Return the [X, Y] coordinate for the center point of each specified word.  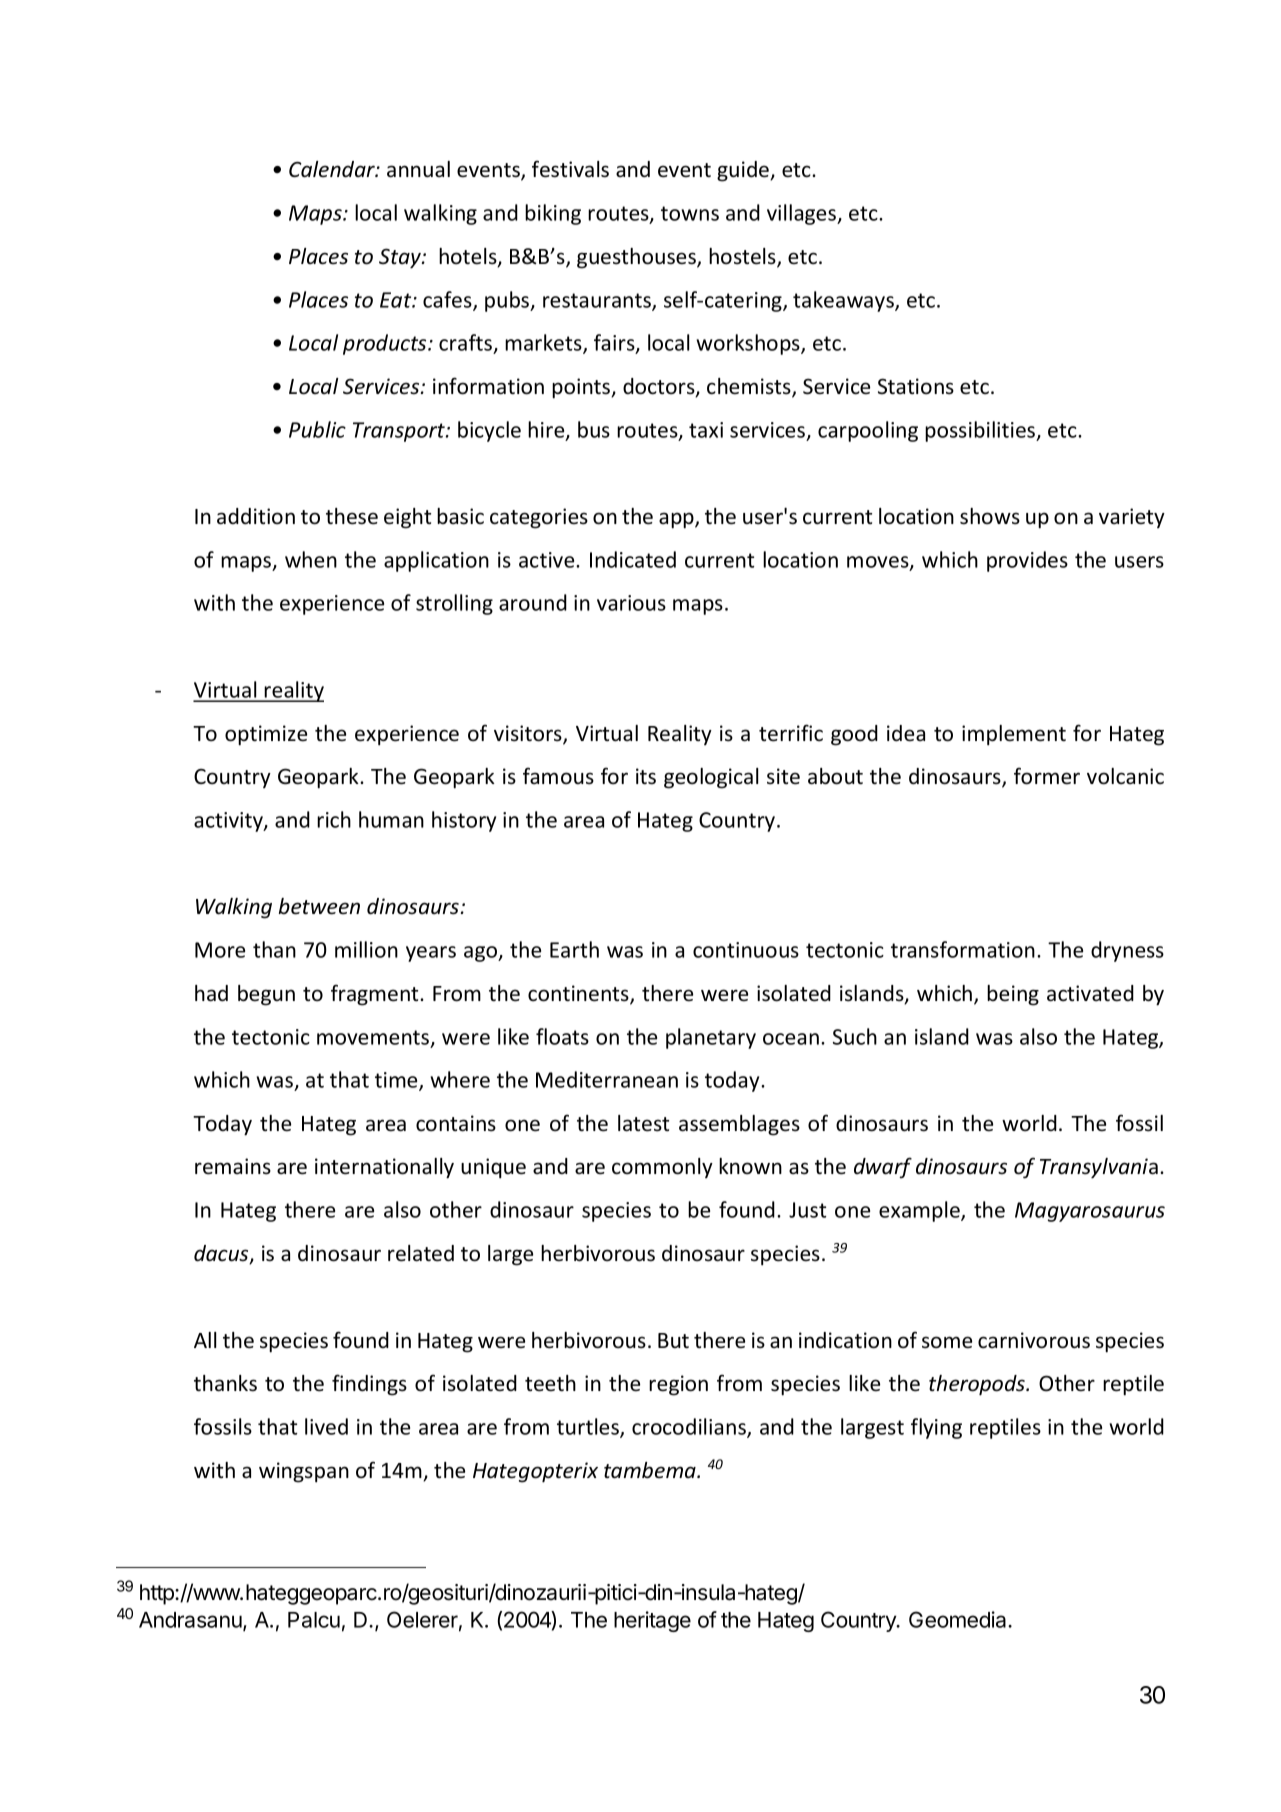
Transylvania [1099, 1168]
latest [643, 1123]
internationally [384, 1168]
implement [1014, 735]
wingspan [304, 1472]
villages [803, 214]
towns [690, 213]
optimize [266, 735]
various [631, 603]
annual [418, 169]
